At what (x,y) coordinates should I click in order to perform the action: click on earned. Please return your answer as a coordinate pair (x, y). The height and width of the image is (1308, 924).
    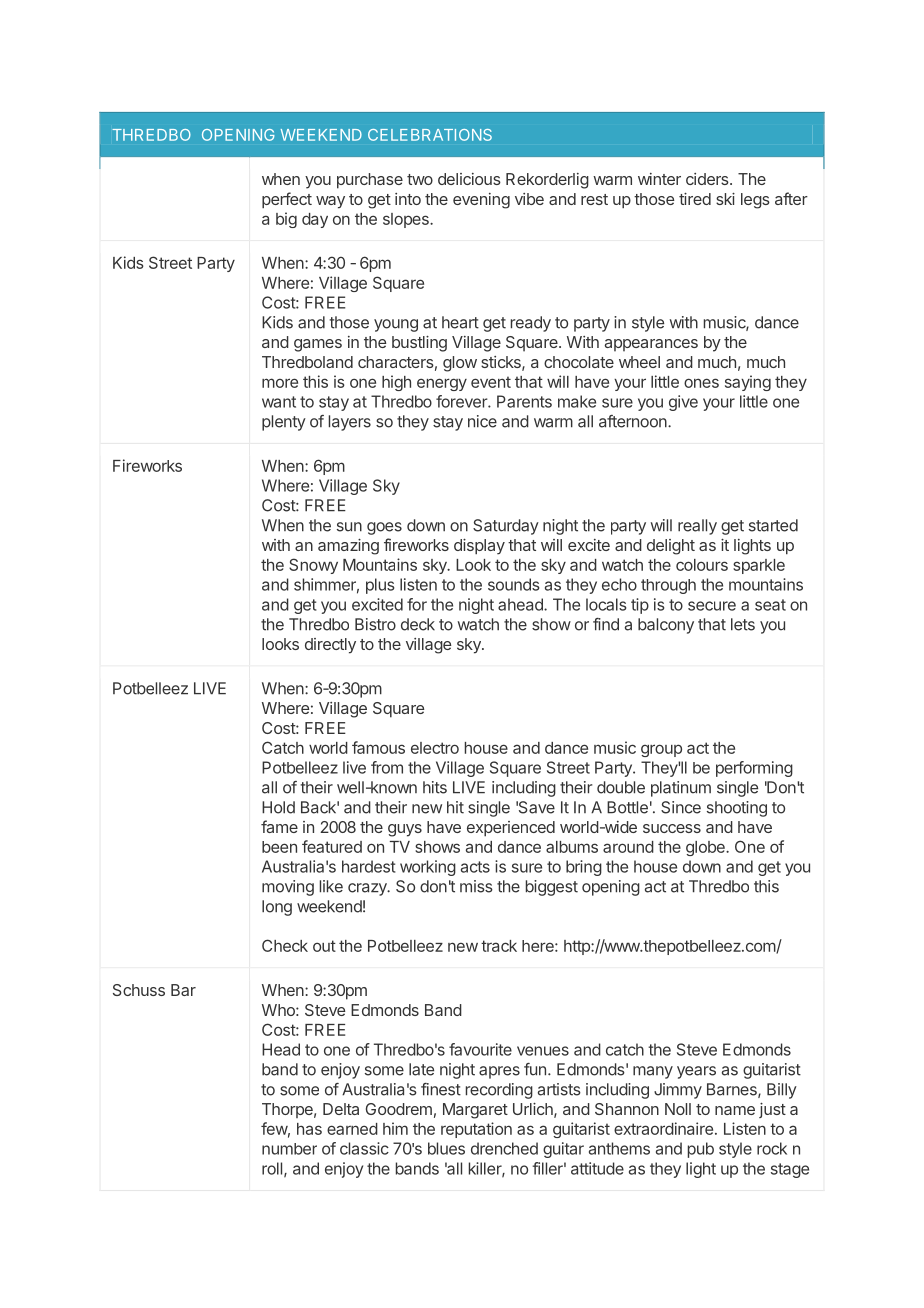
    Looking at the image, I should click on (352, 1129).
